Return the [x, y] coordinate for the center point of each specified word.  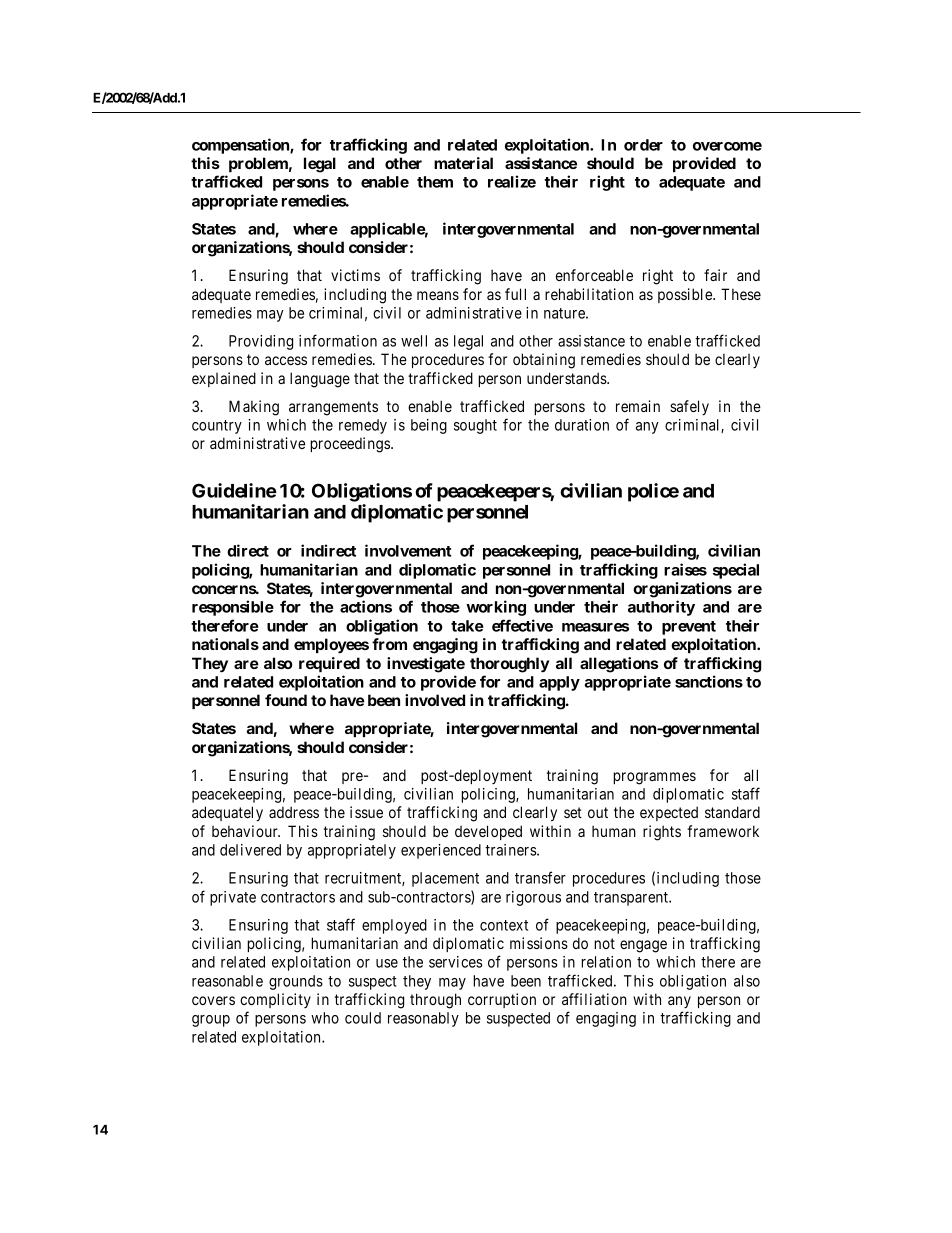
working [496, 608]
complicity [275, 1000]
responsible [233, 608]
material [463, 163]
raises [685, 569]
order [643, 145]
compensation [241, 146]
